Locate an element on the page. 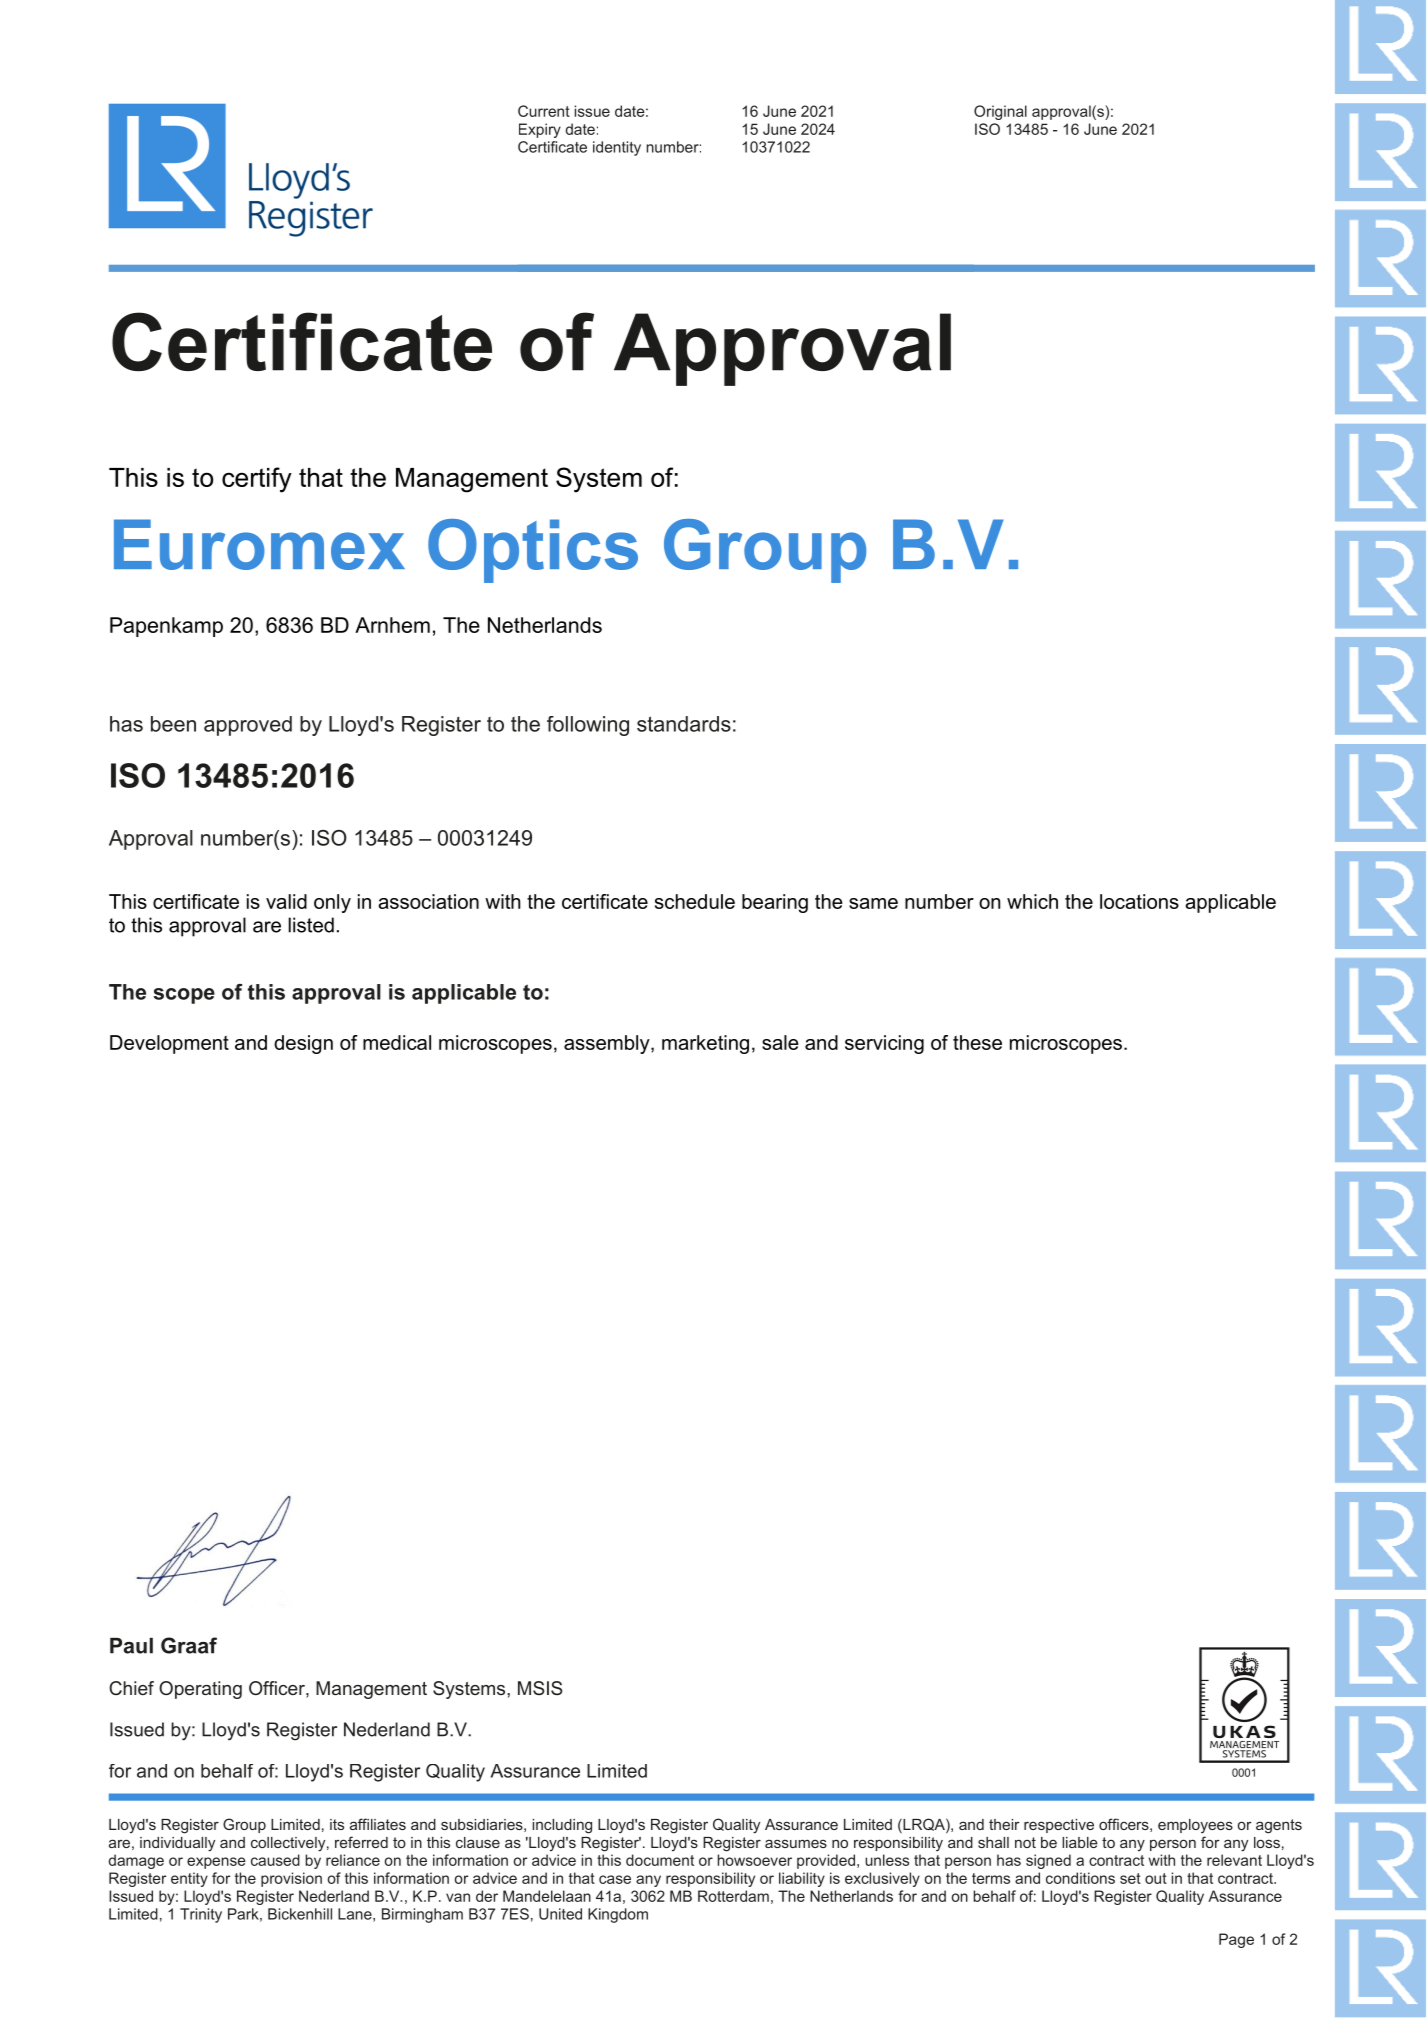 Image resolution: width=1427 pixels, height=2018 pixels. Expiry is located at coordinates (540, 130).
